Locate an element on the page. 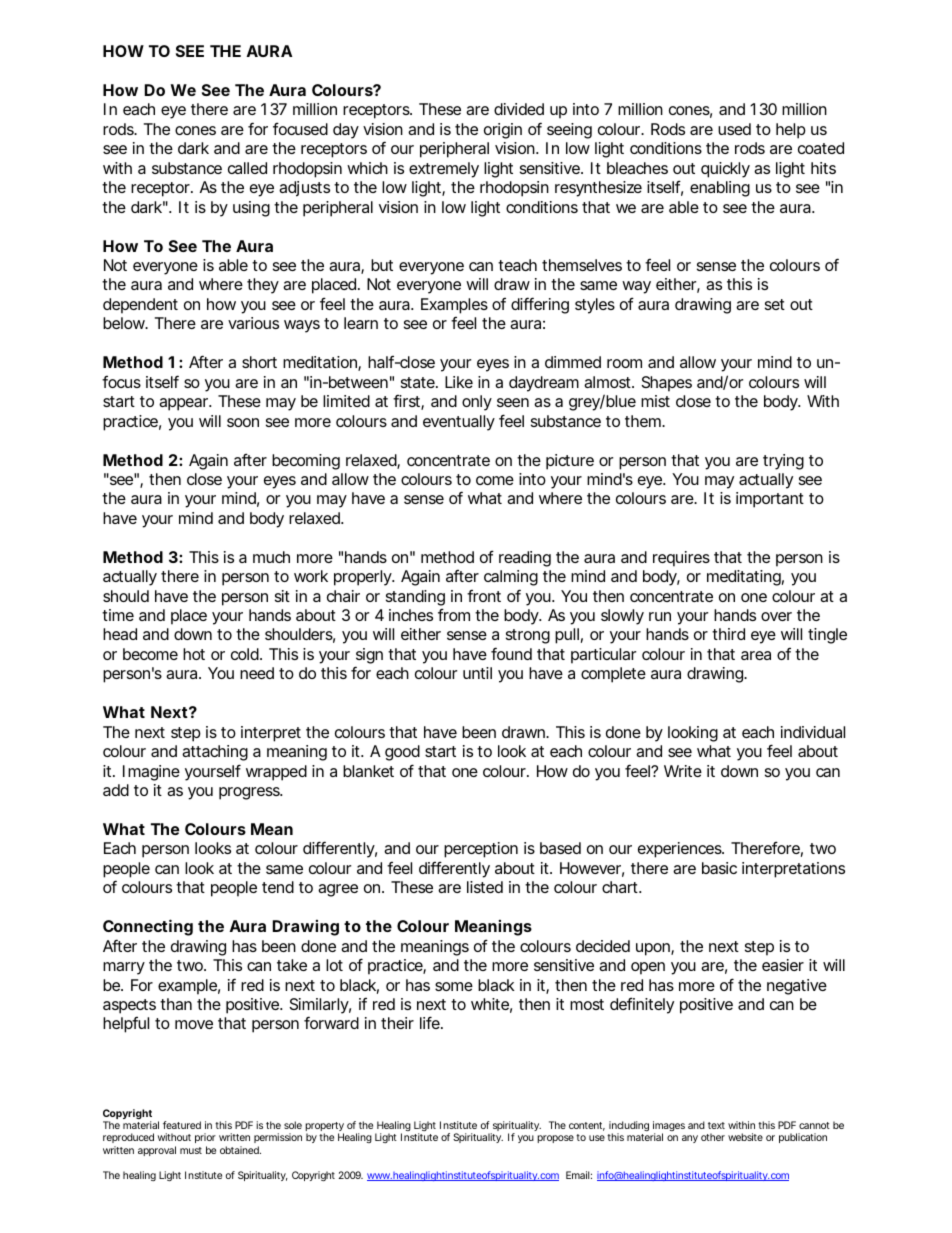 The width and height of the page is (952, 1233). called is located at coordinates (247, 168).
